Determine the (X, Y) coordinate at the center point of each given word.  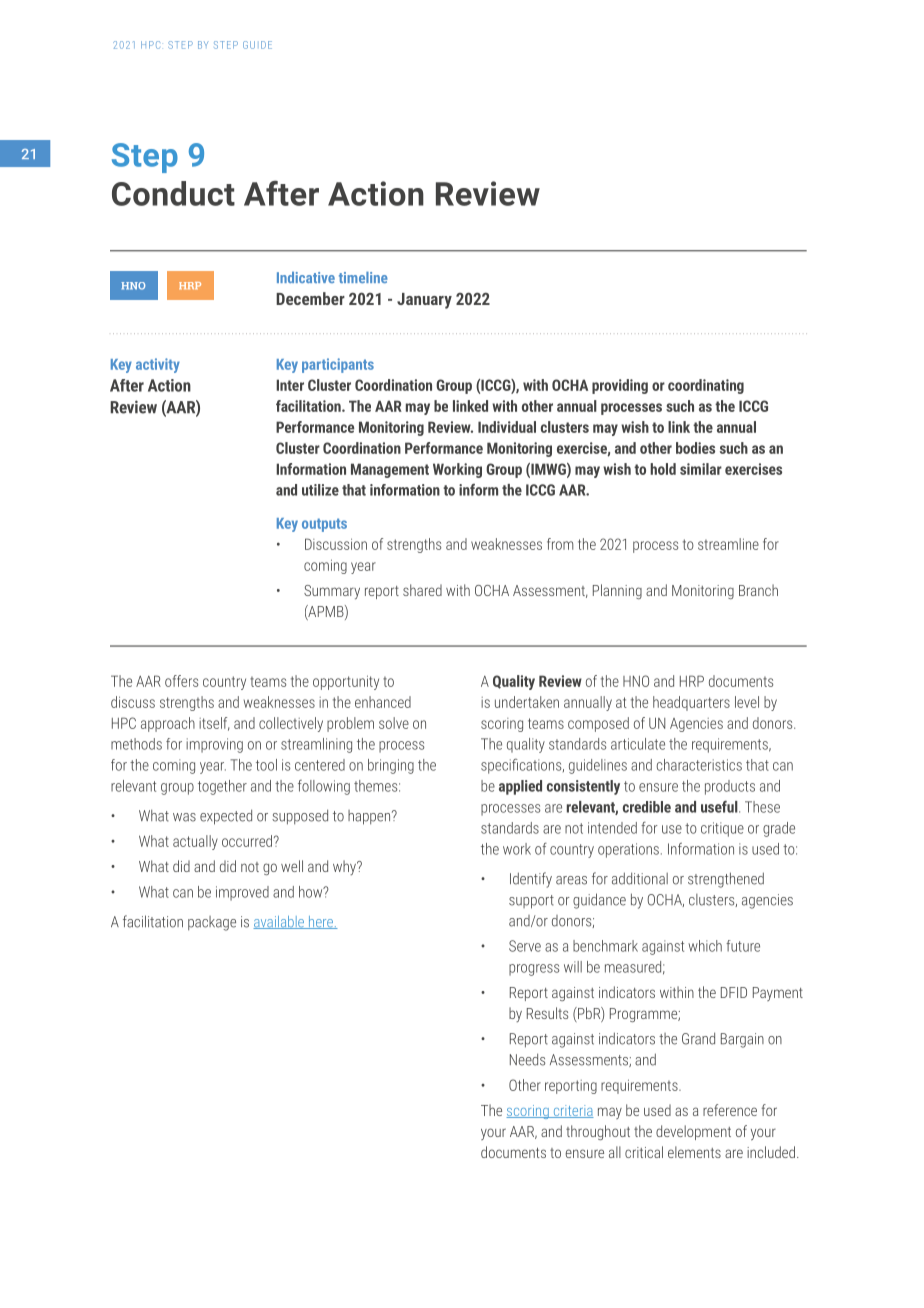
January (424, 301)
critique (722, 829)
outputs (324, 525)
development (693, 1132)
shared (422, 590)
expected (226, 817)
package (212, 923)
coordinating (706, 386)
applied (520, 787)
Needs (527, 1059)
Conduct (173, 193)
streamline (728, 544)
